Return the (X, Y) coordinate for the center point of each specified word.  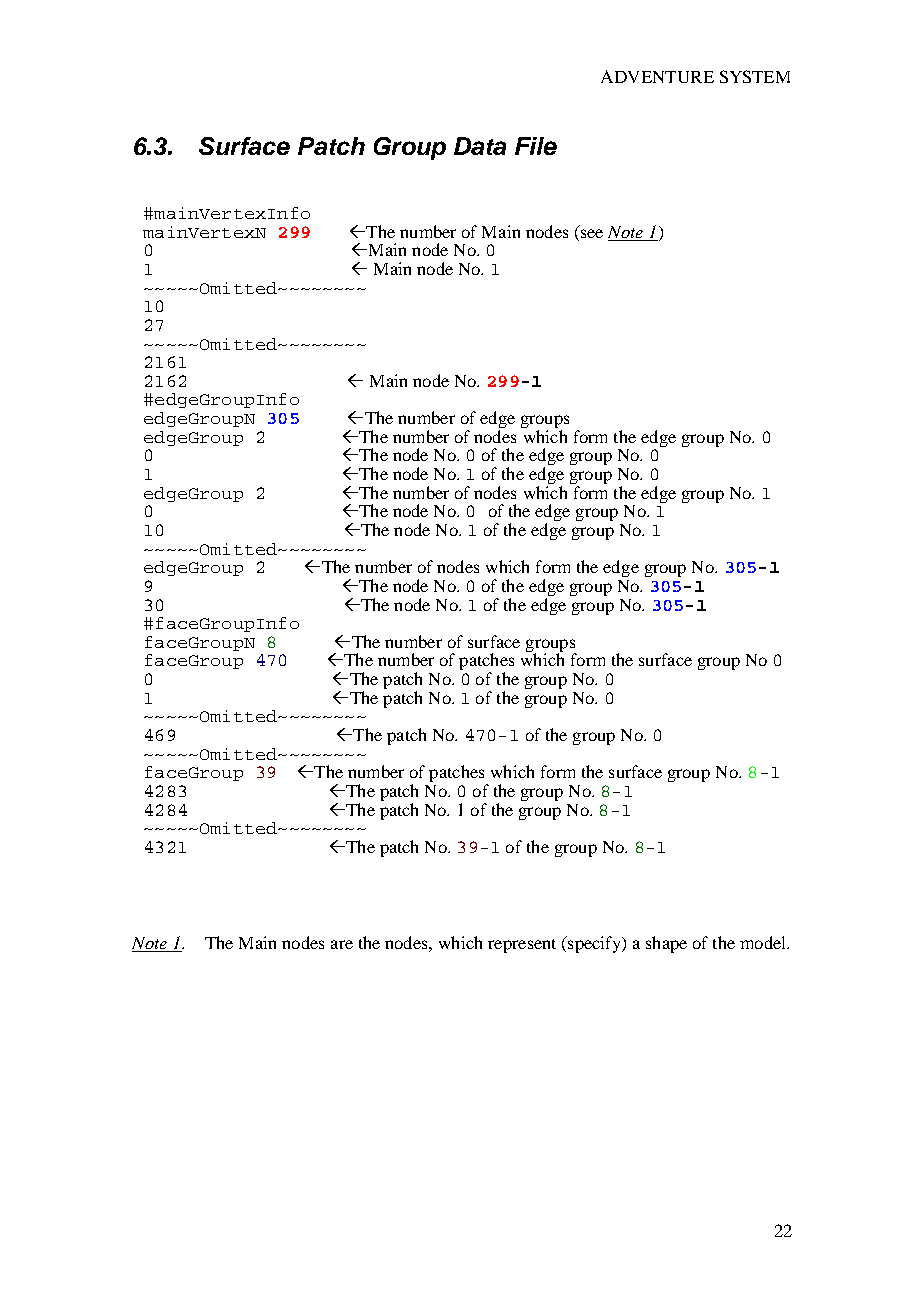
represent (522, 946)
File (536, 146)
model (764, 942)
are (342, 944)
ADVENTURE (657, 76)
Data (480, 146)
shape (666, 944)
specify (595, 944)
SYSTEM (755, 76)
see (592, 233)
